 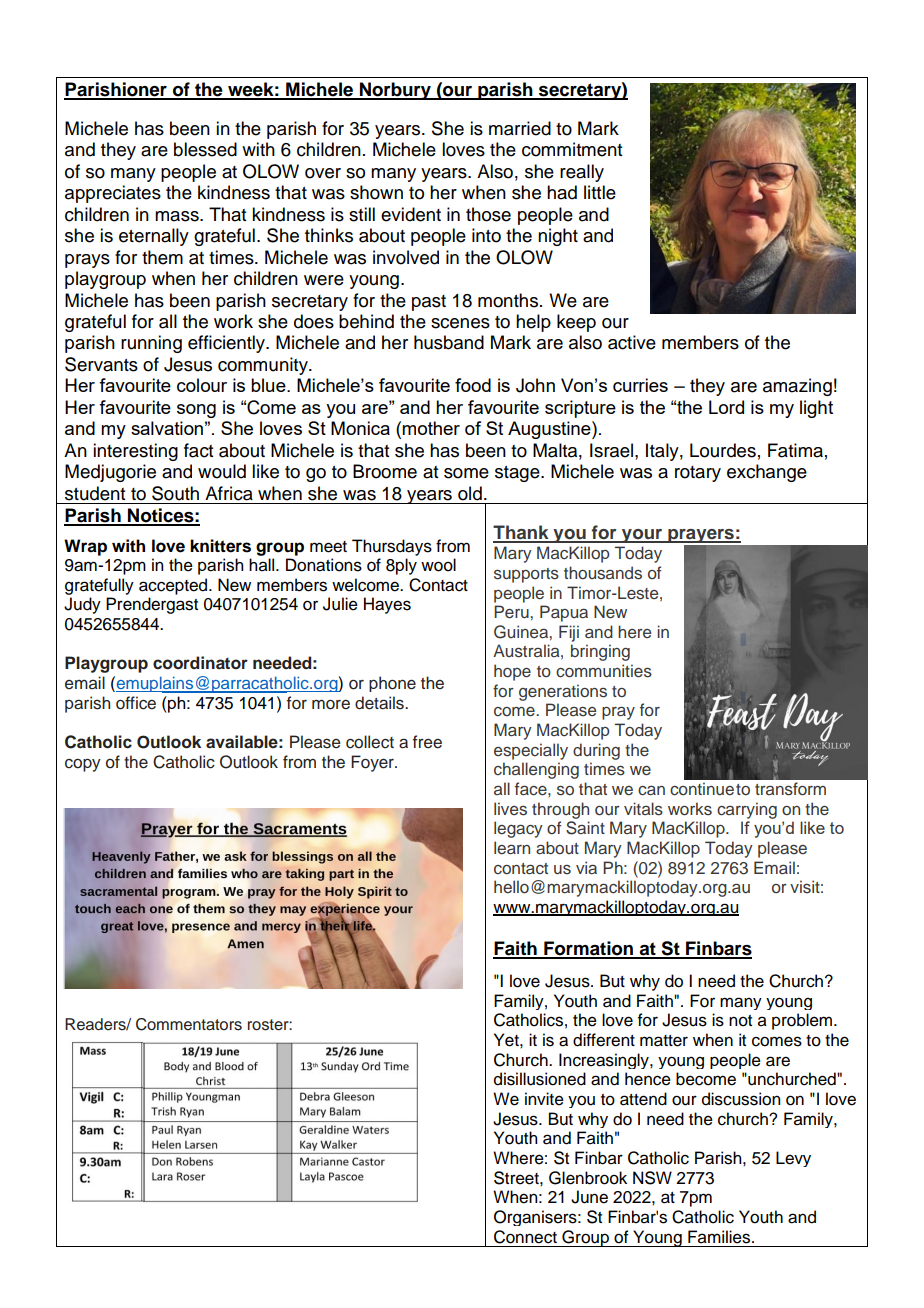 I want to click on Lord, so click(x=726, y=407).
